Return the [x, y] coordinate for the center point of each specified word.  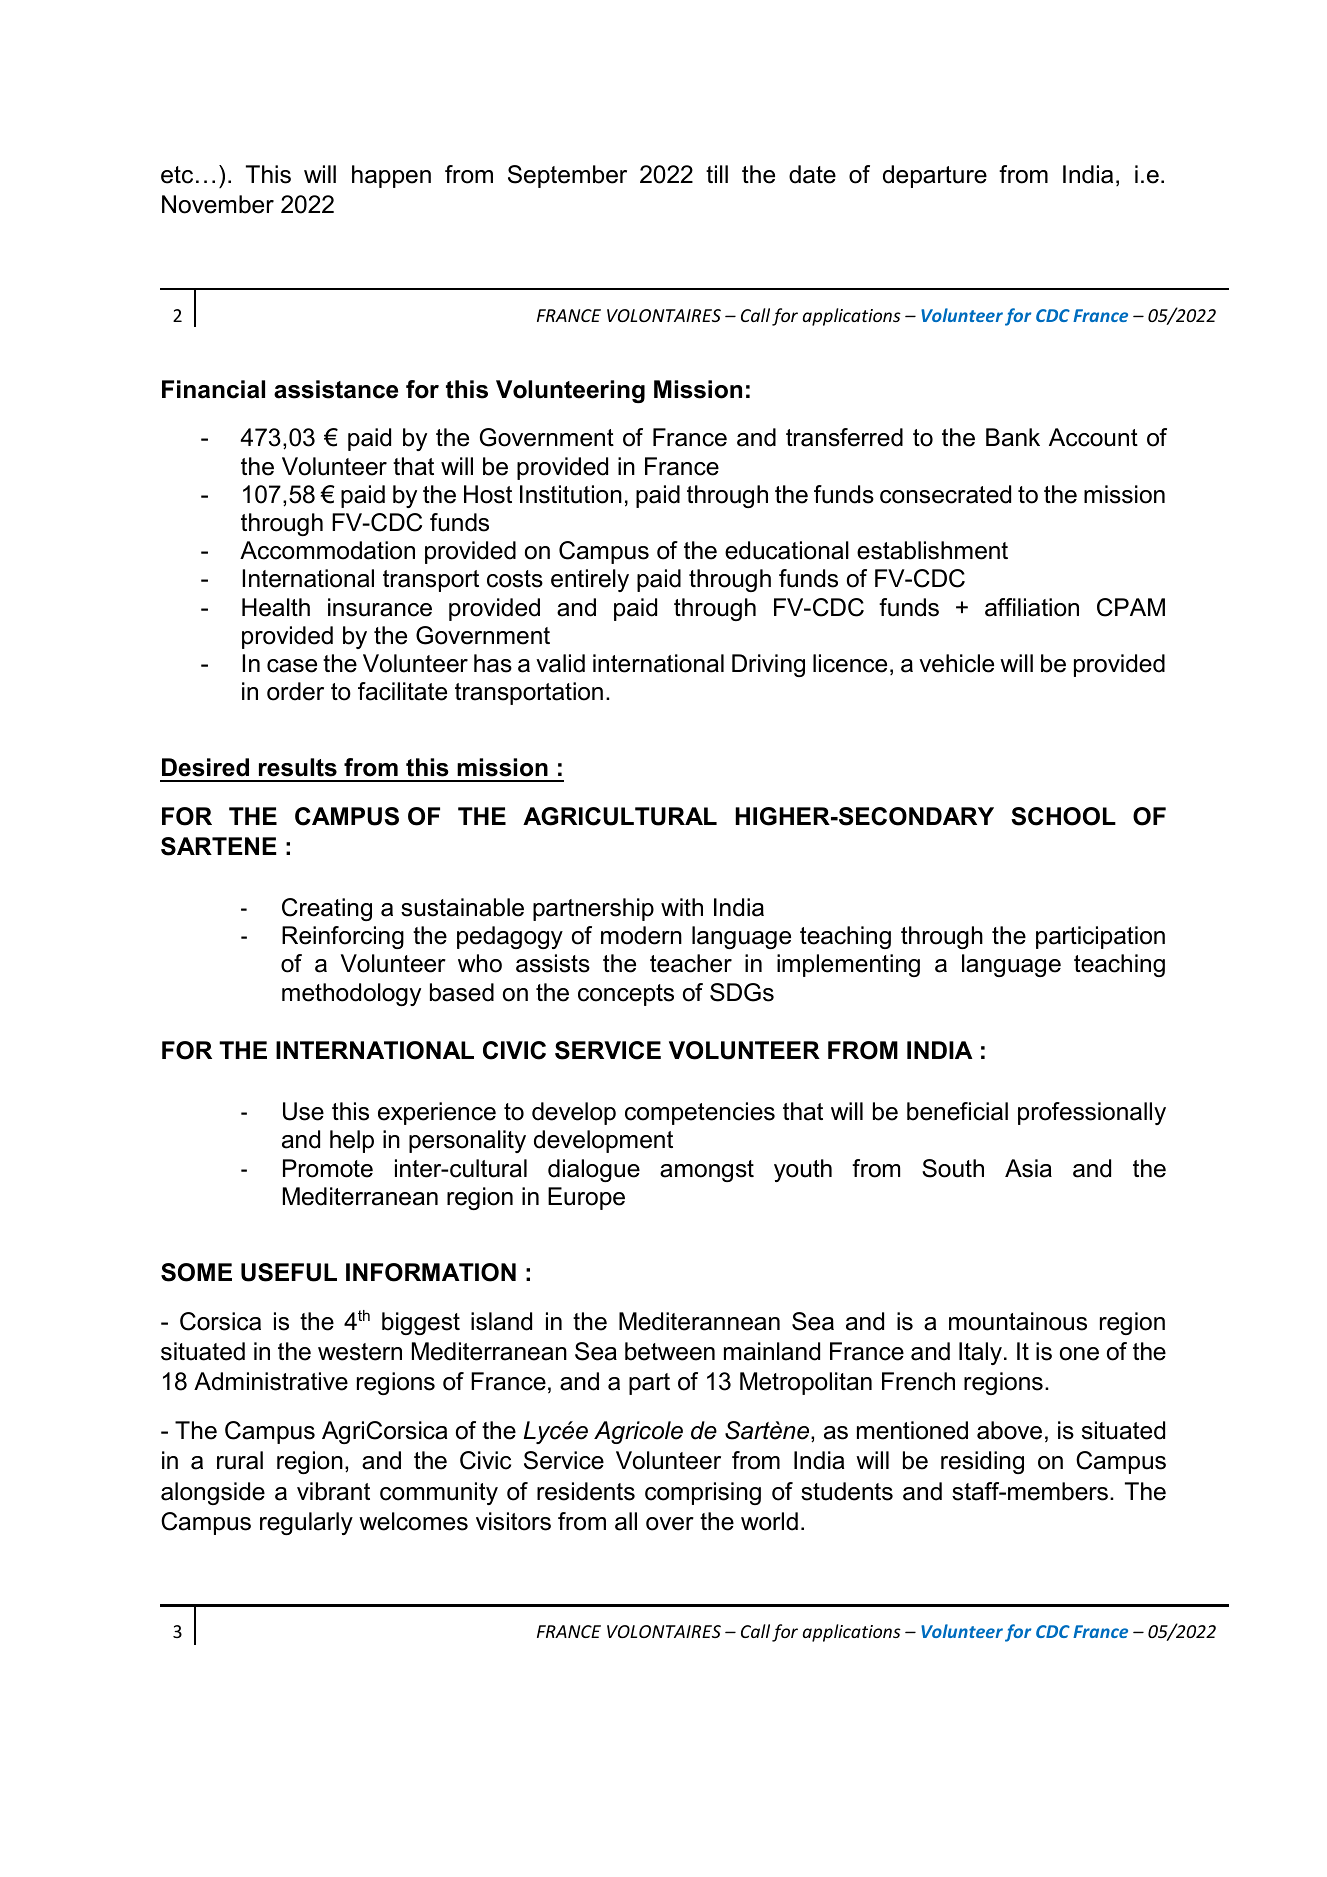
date [812, 174]
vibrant [333, 1491]
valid [560, 663]
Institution [571, 494]
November [218, 204]
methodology [351, 994]
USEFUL [289, 1272]
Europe [586, 1198]
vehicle [956, 663]
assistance [336, 389]
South [953, 1168]
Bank [1013, 437]
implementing [848, 965]
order [295, 691]
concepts [626, 995]
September [567, 176]
